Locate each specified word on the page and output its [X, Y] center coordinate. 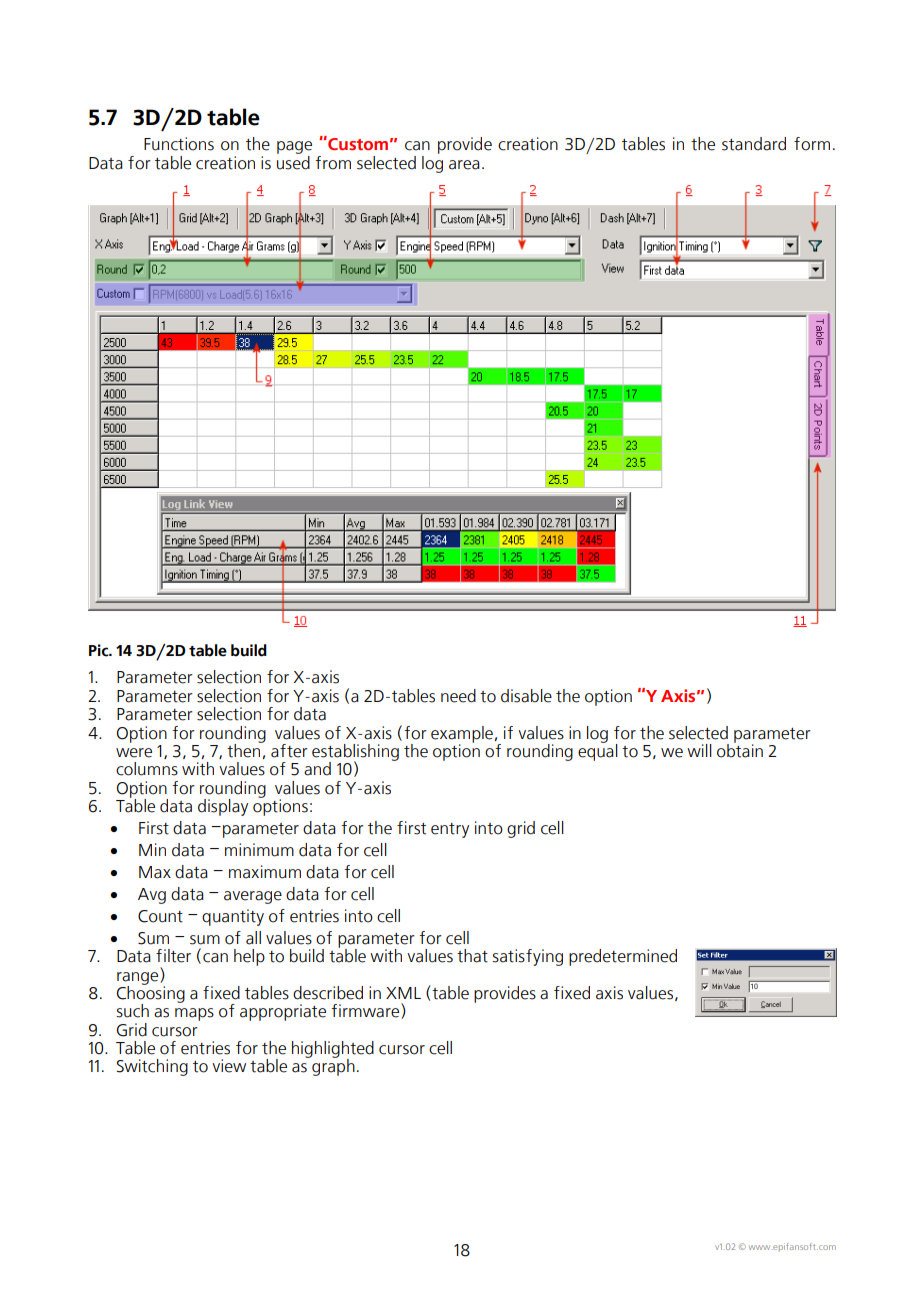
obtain [740, 750]
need [458, 696]
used [293, 161]
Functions [179, 144]
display [223, 807]
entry [450, 830]
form [812, 144]
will [699, 750]
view [229, 1066]
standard [754, 144]
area [464, 165]
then [245, 750]
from [333, 163]
